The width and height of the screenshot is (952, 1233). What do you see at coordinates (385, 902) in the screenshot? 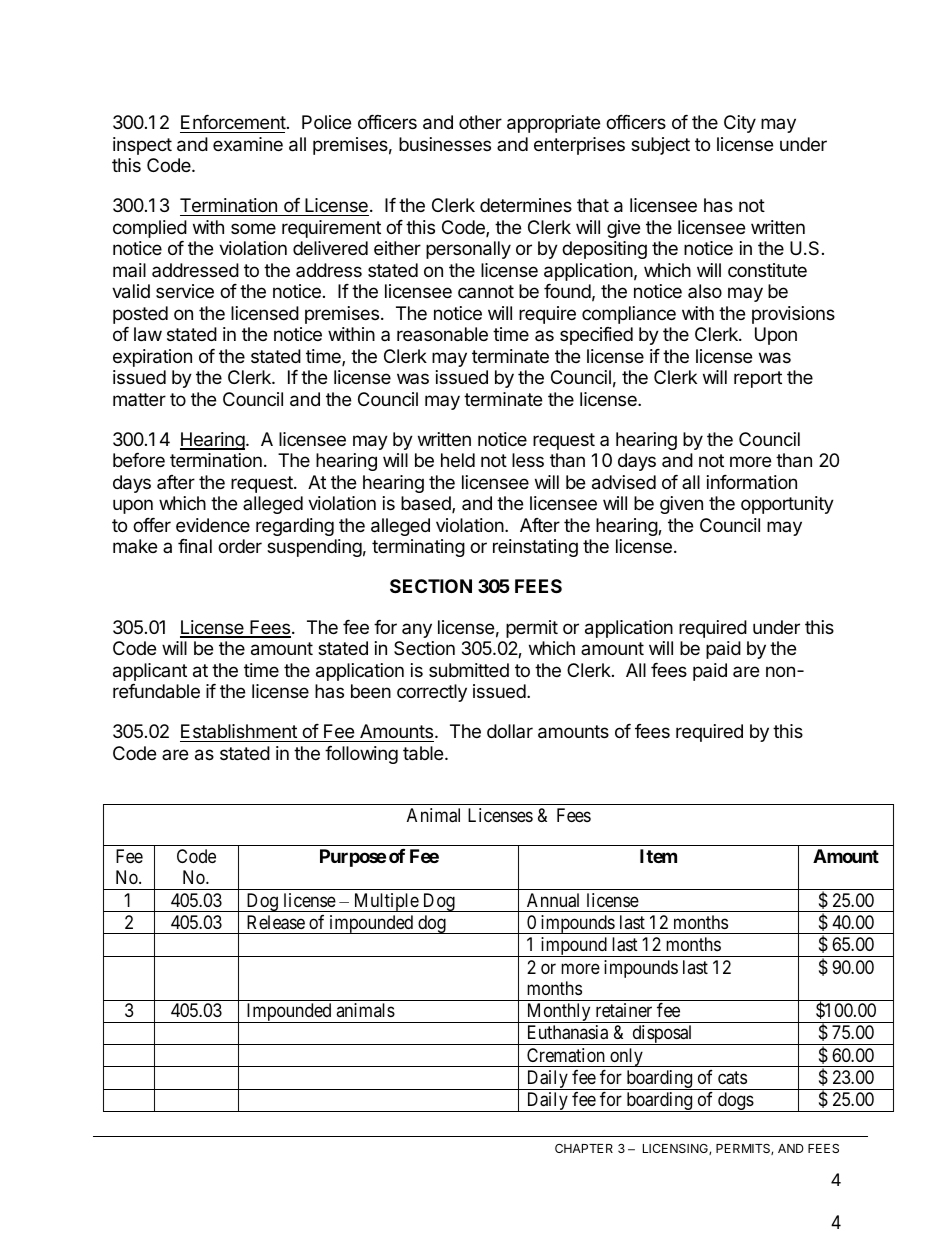
I see `Multiple` at bounding box center [385, 902].
